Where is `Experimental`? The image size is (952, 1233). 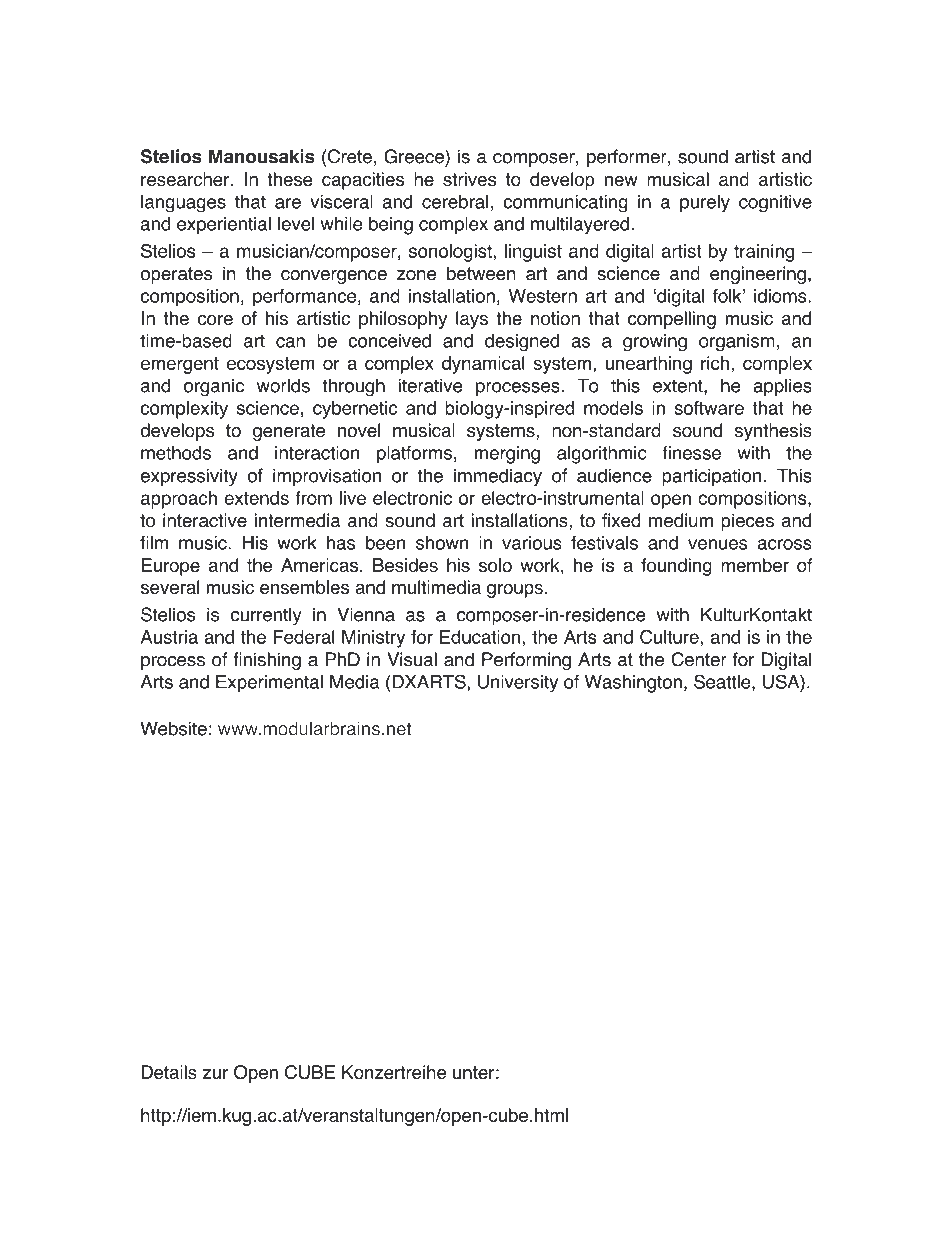 Experimental is located at coordinates (269, 684).
